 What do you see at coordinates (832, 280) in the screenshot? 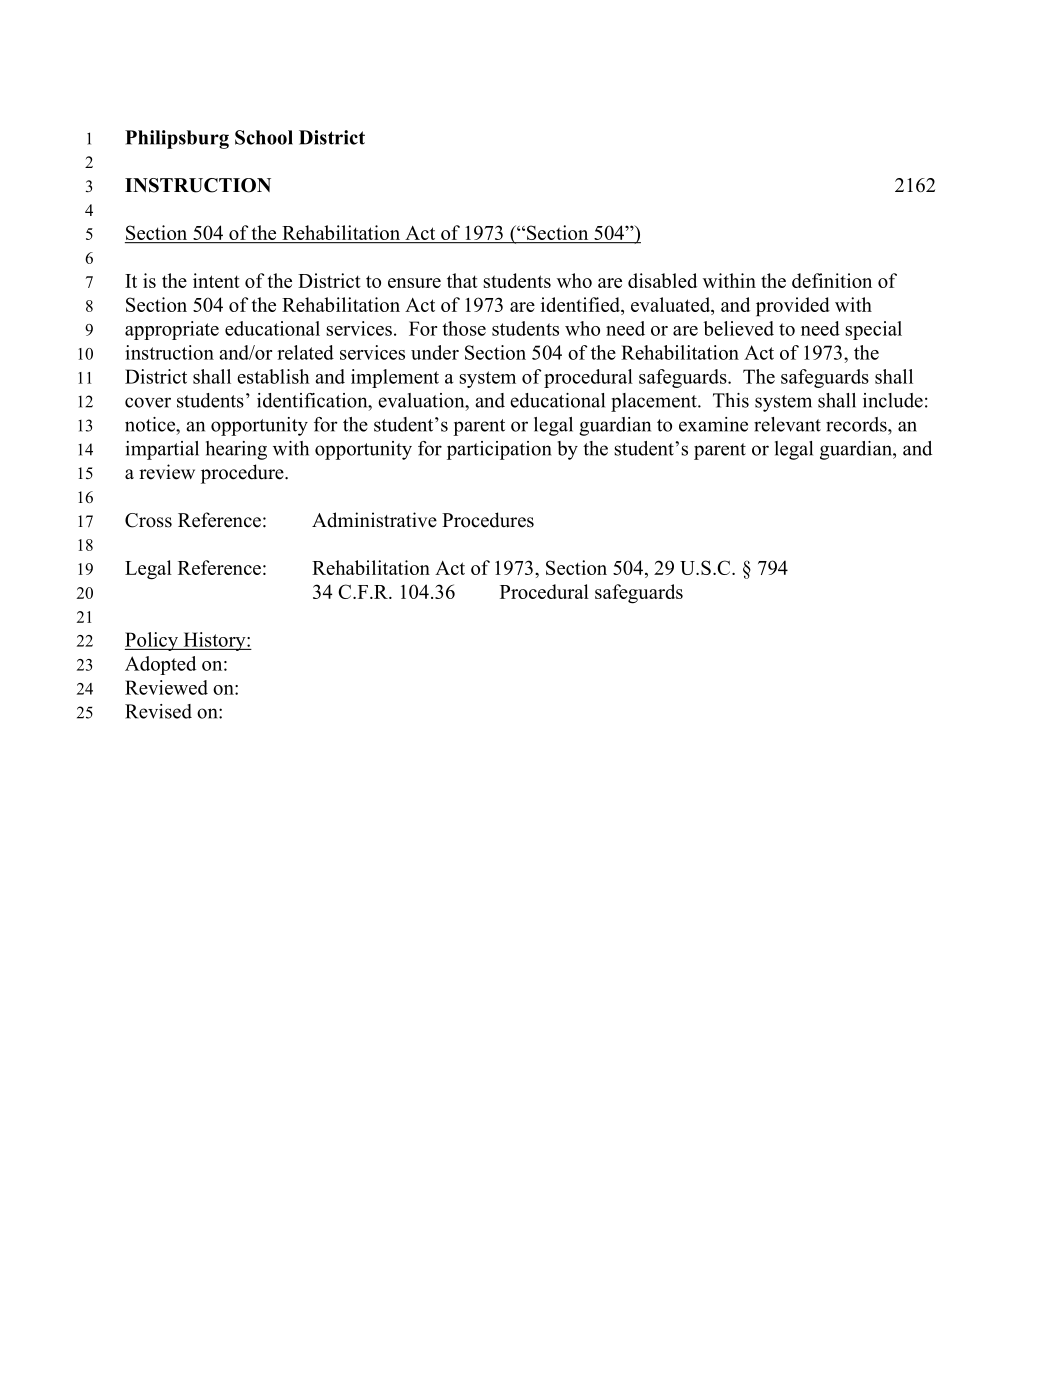
I see `definition` at bounding box center [832, 280].
